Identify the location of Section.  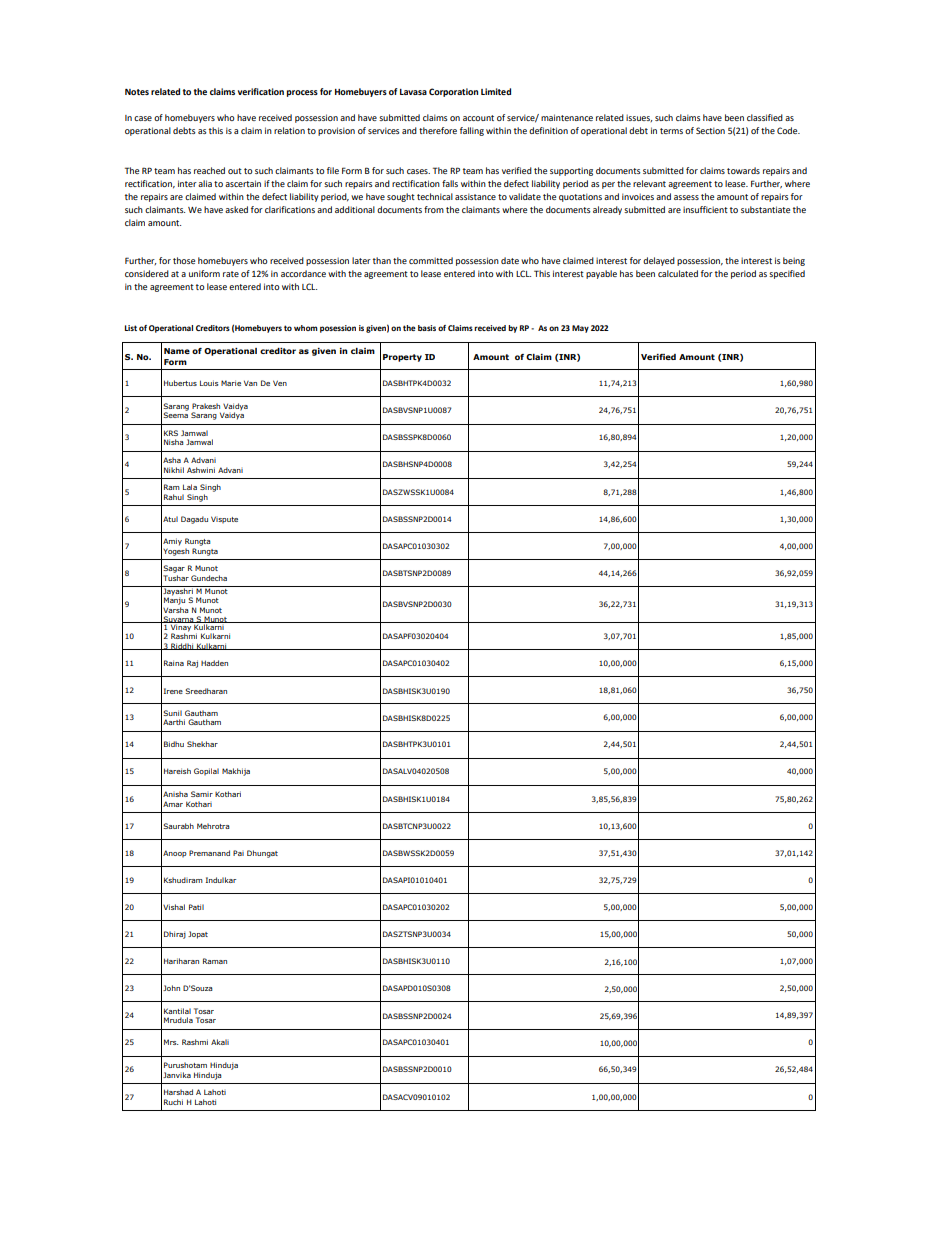
(710, 130).
